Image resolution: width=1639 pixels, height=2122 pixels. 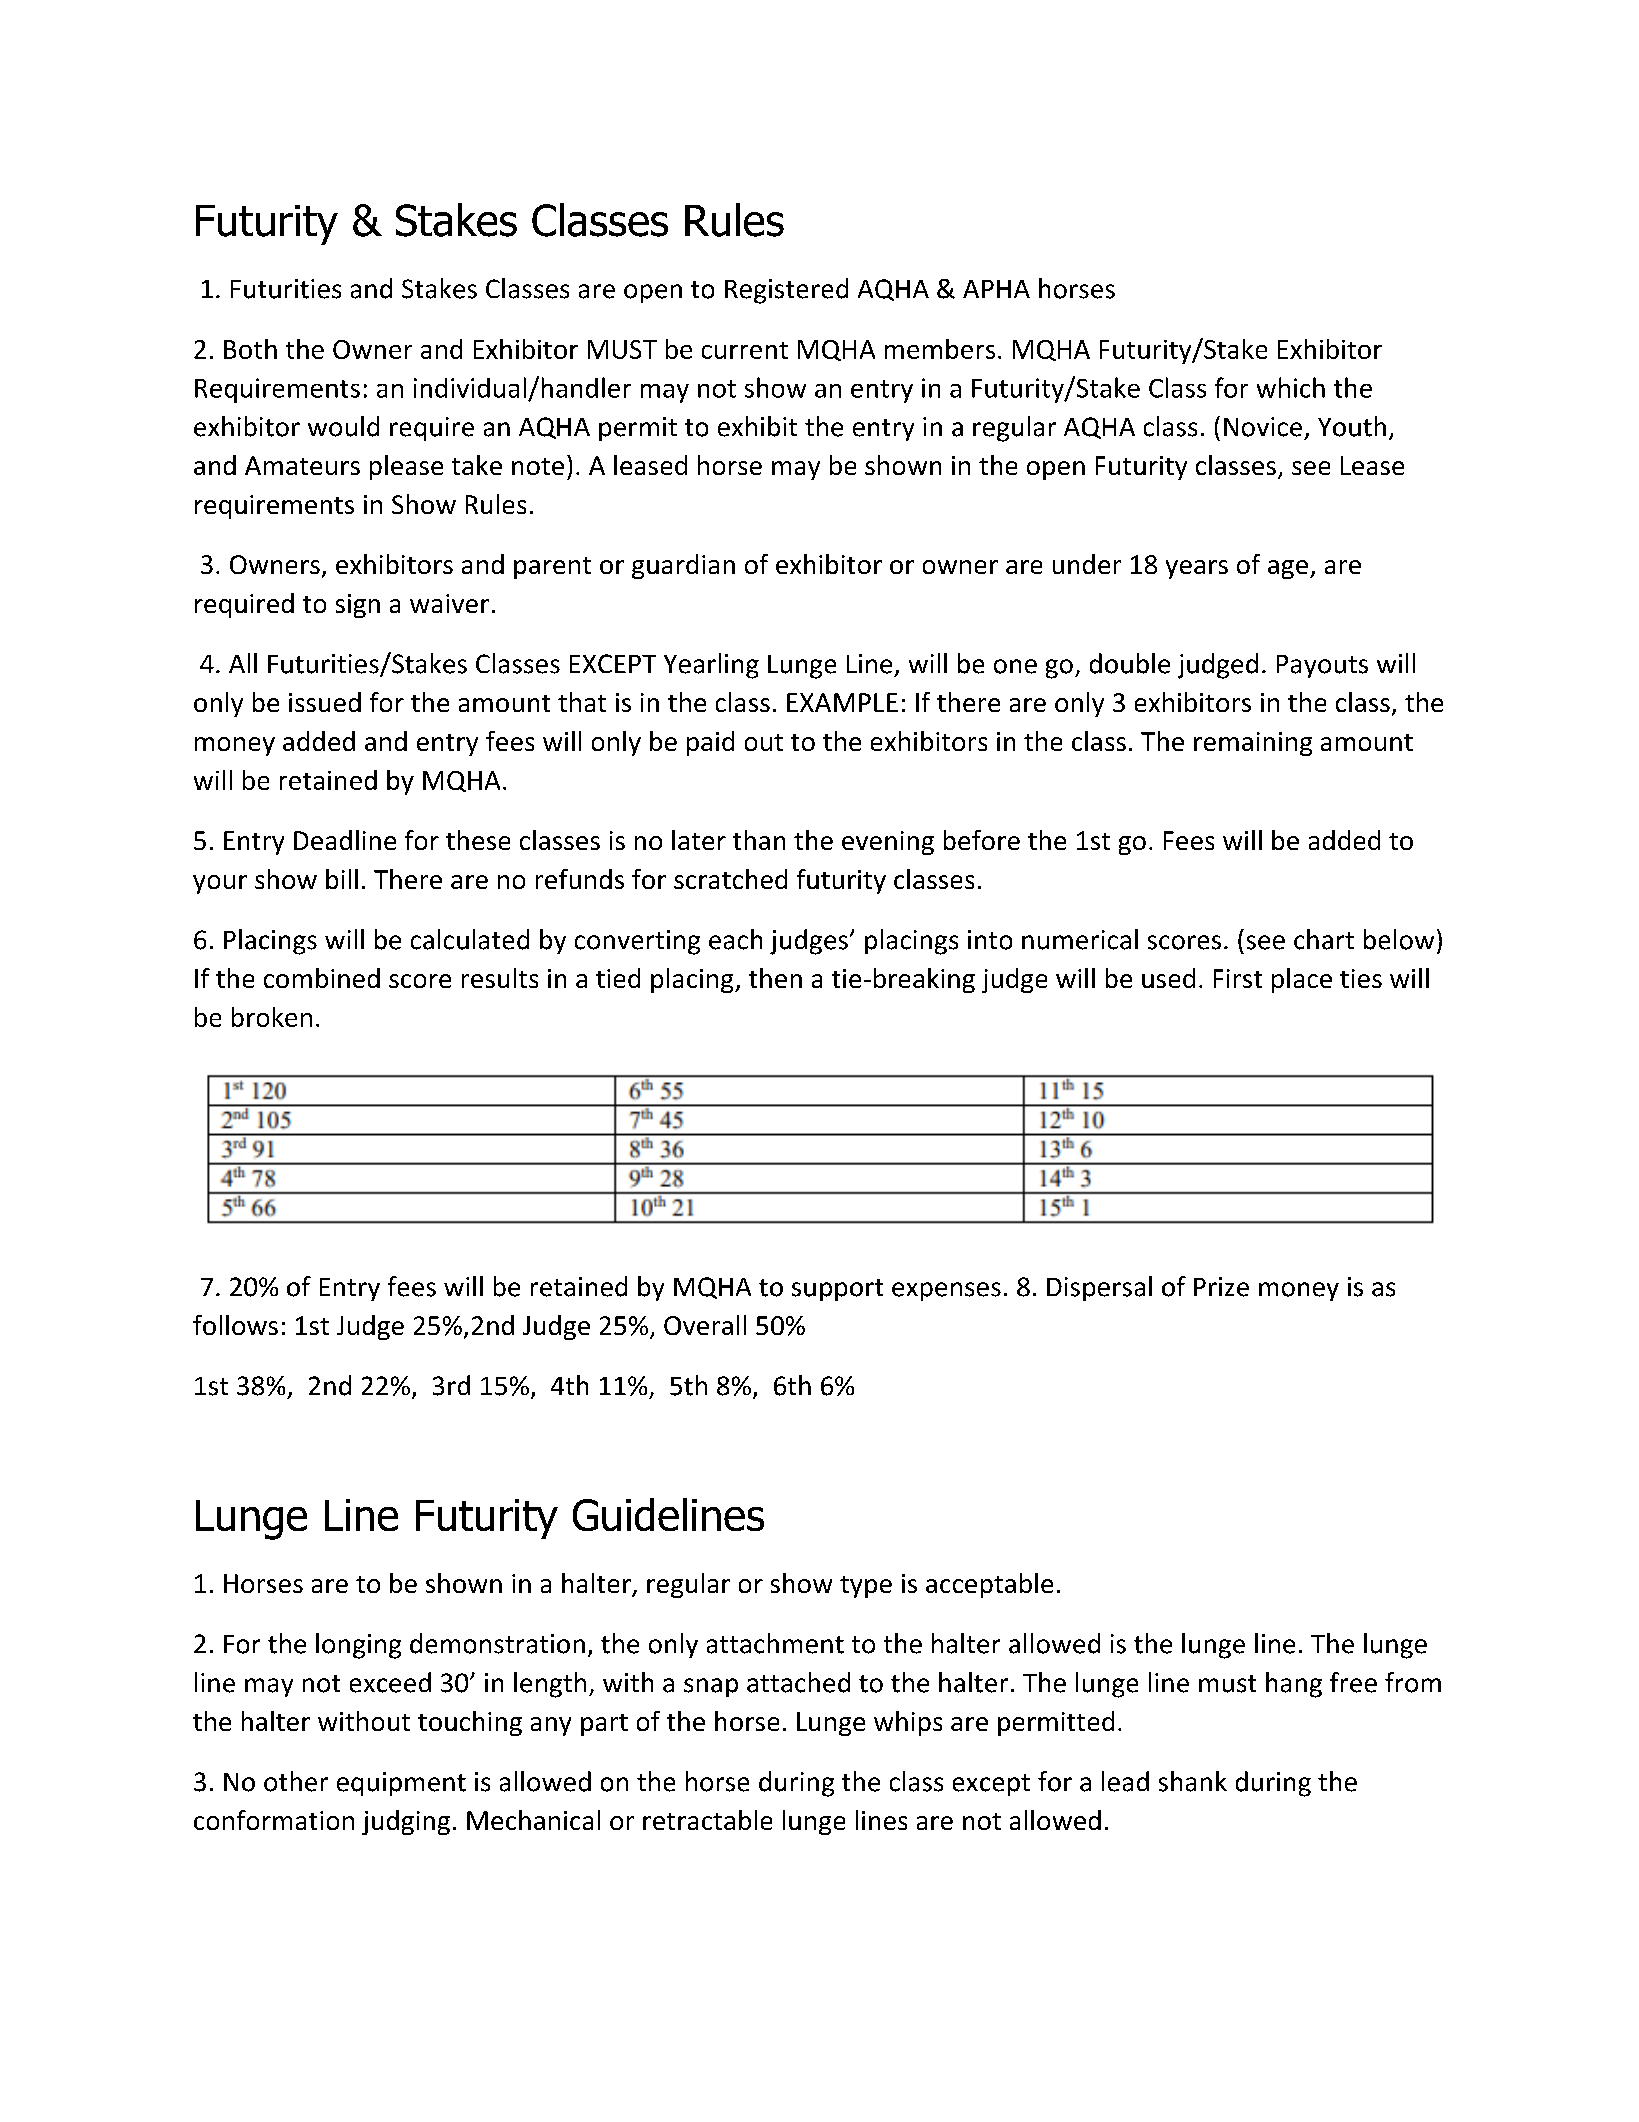 I want to click on place, so click(x=1302, y=980).
